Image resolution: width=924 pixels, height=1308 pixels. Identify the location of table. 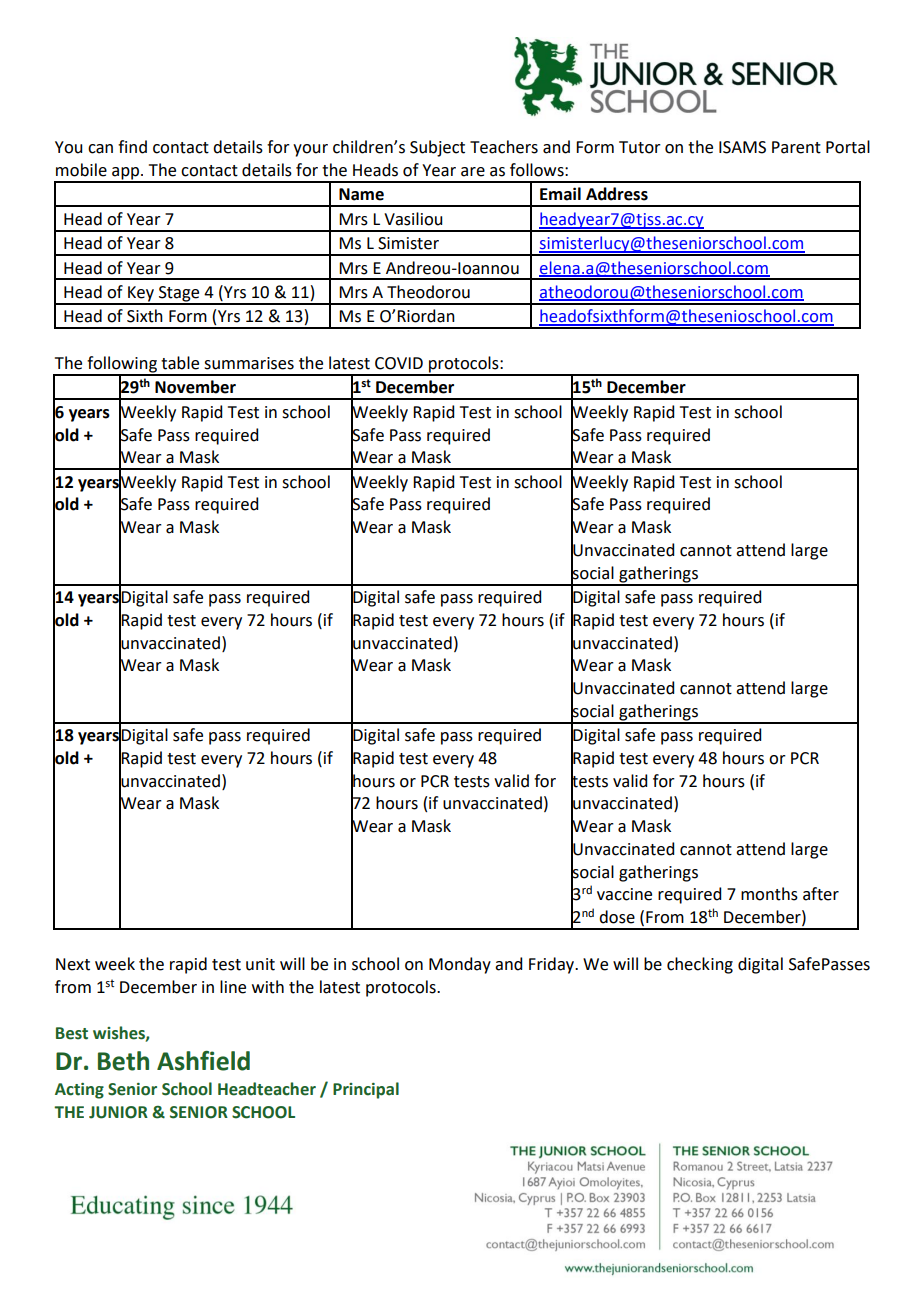
(180, 363).
